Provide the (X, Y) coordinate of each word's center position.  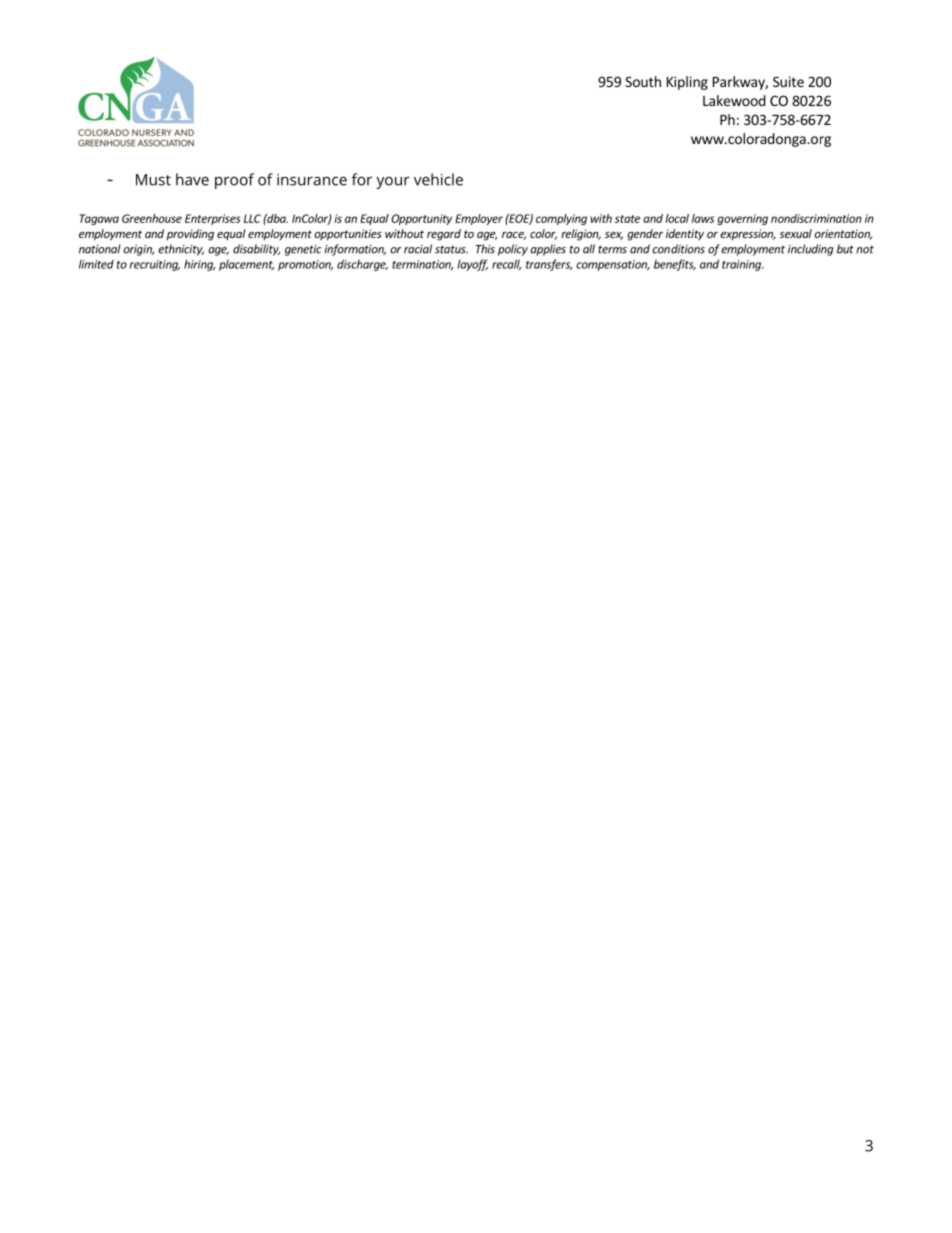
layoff (473, 265)
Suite (788, 81)
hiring (199, 265)
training (742, 265)
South (643, 81)
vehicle (438, 179)
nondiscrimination (816, 218)
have (192, 179)
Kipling (687, 83)
